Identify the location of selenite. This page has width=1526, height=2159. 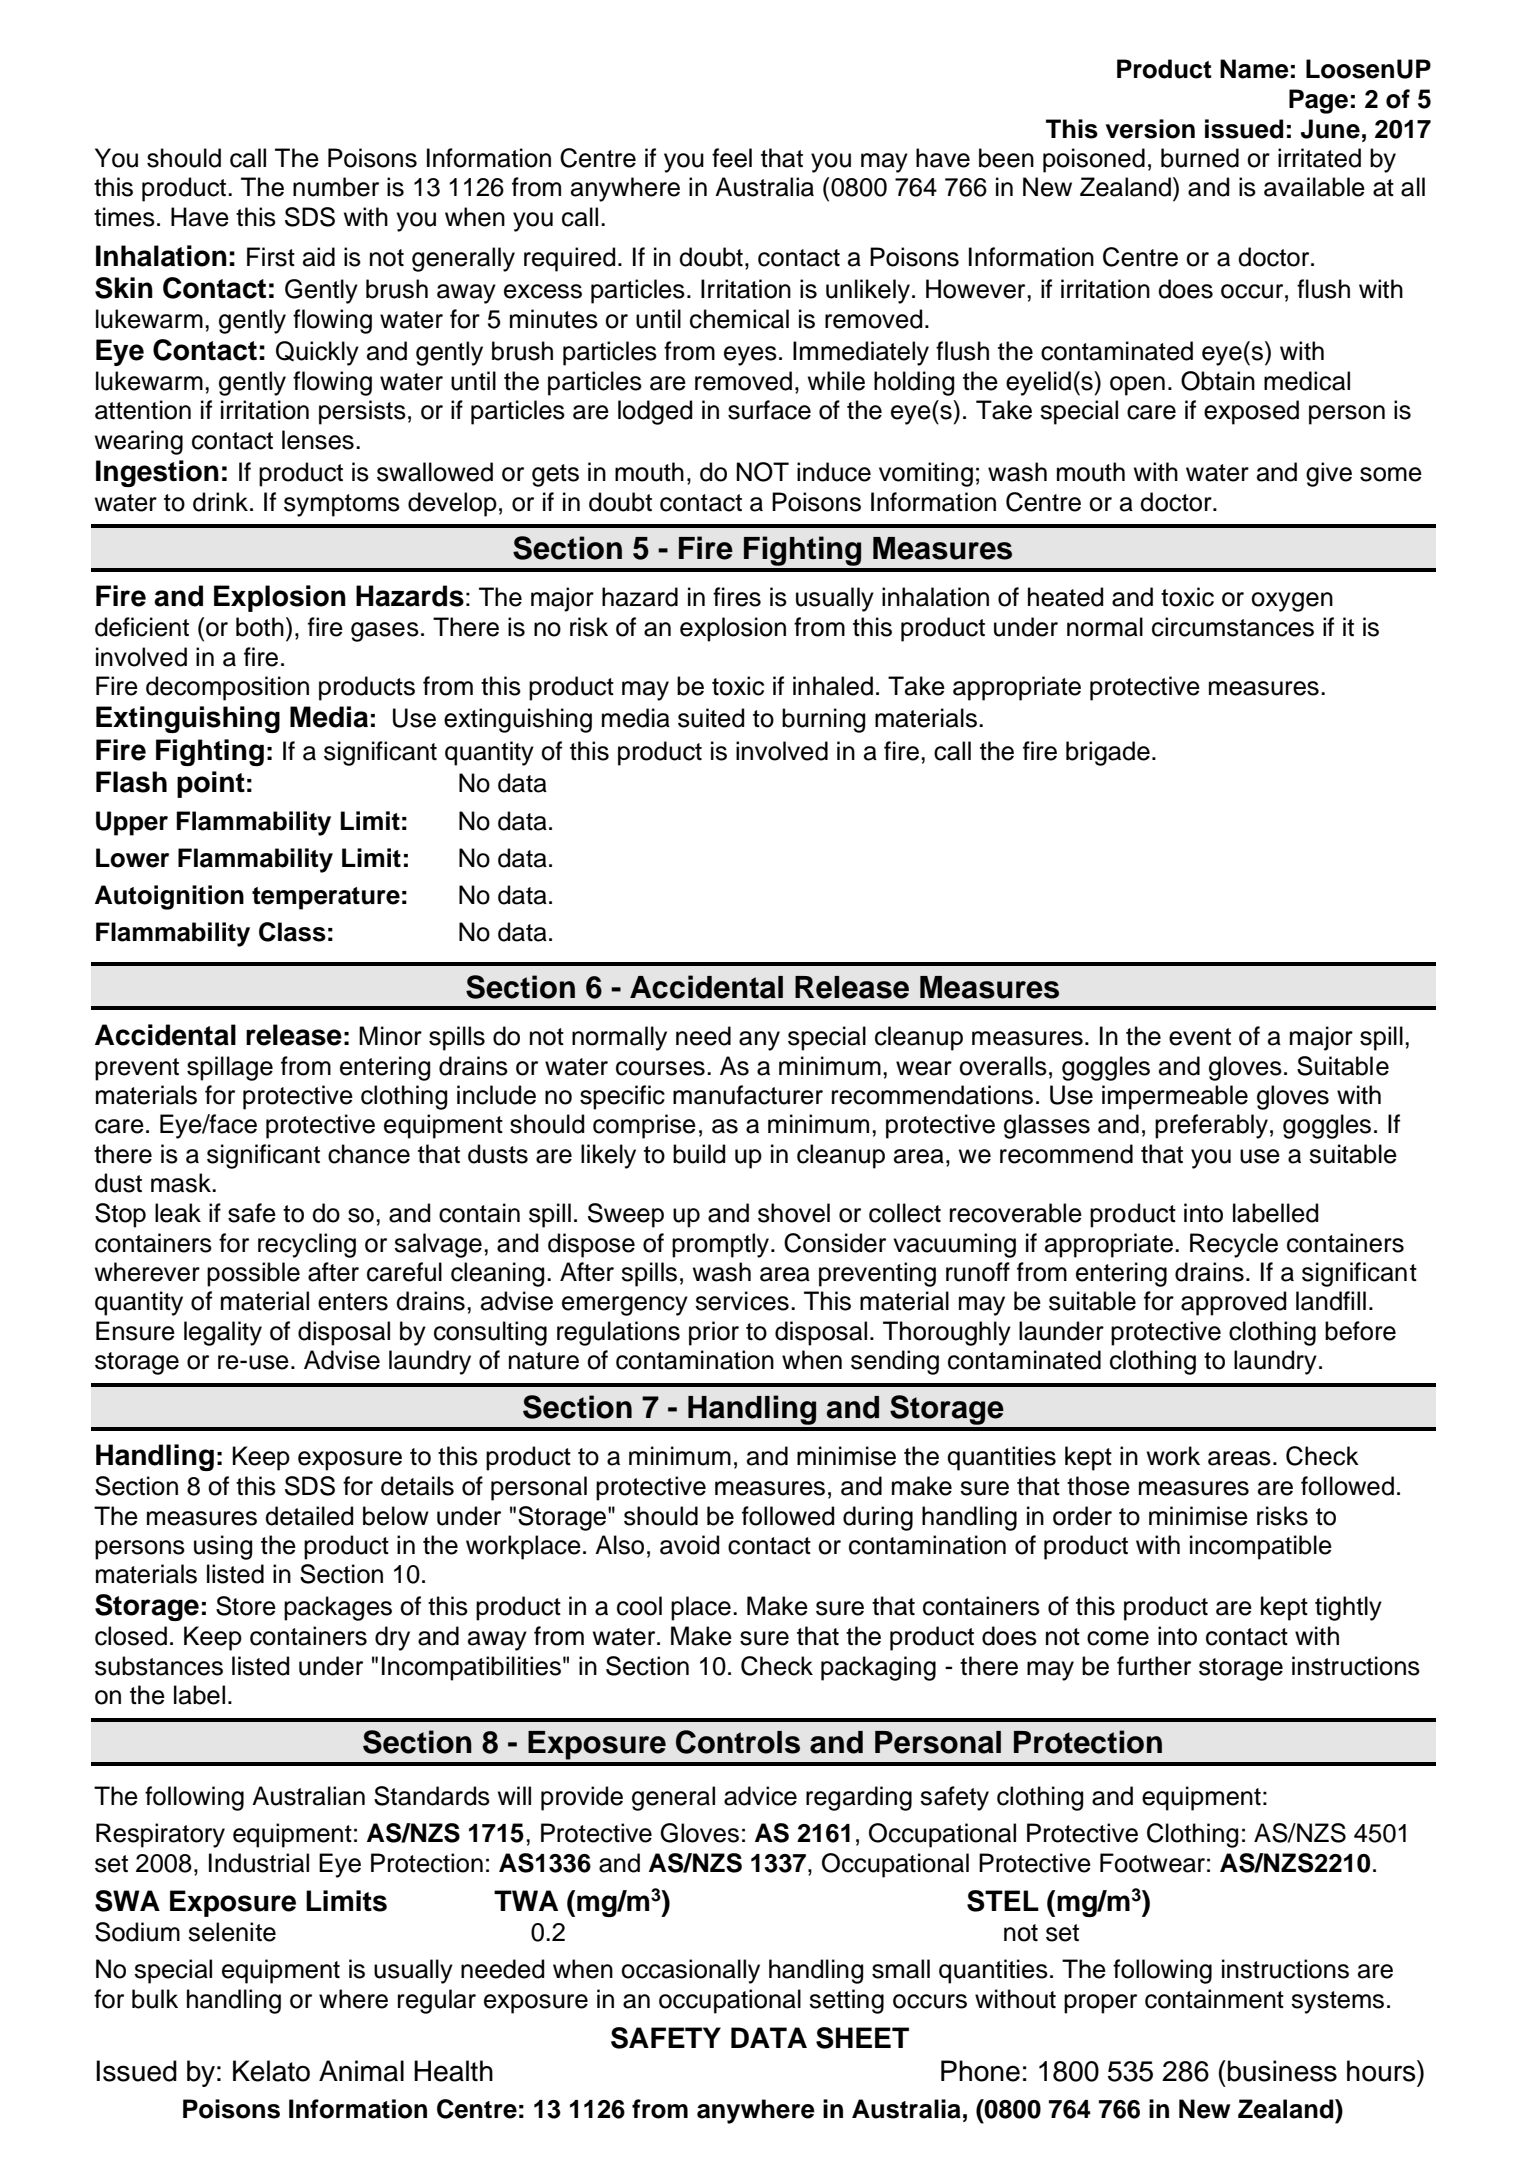
(232, 1932).
